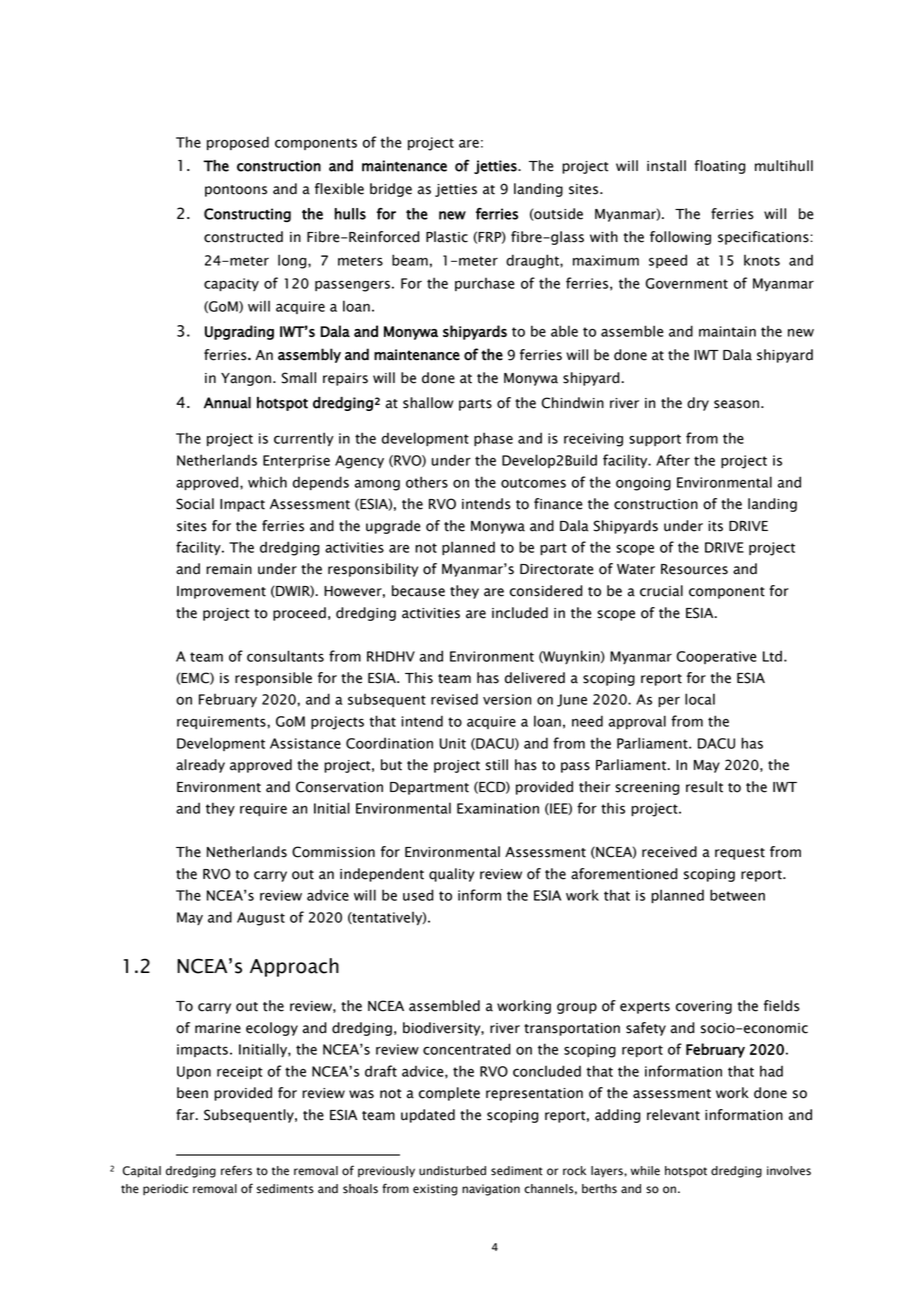 This image has height=1308, width=924. What do you see at coordinates (737, 895) in the image?
I see `between` at bounding box center [737, 895].
